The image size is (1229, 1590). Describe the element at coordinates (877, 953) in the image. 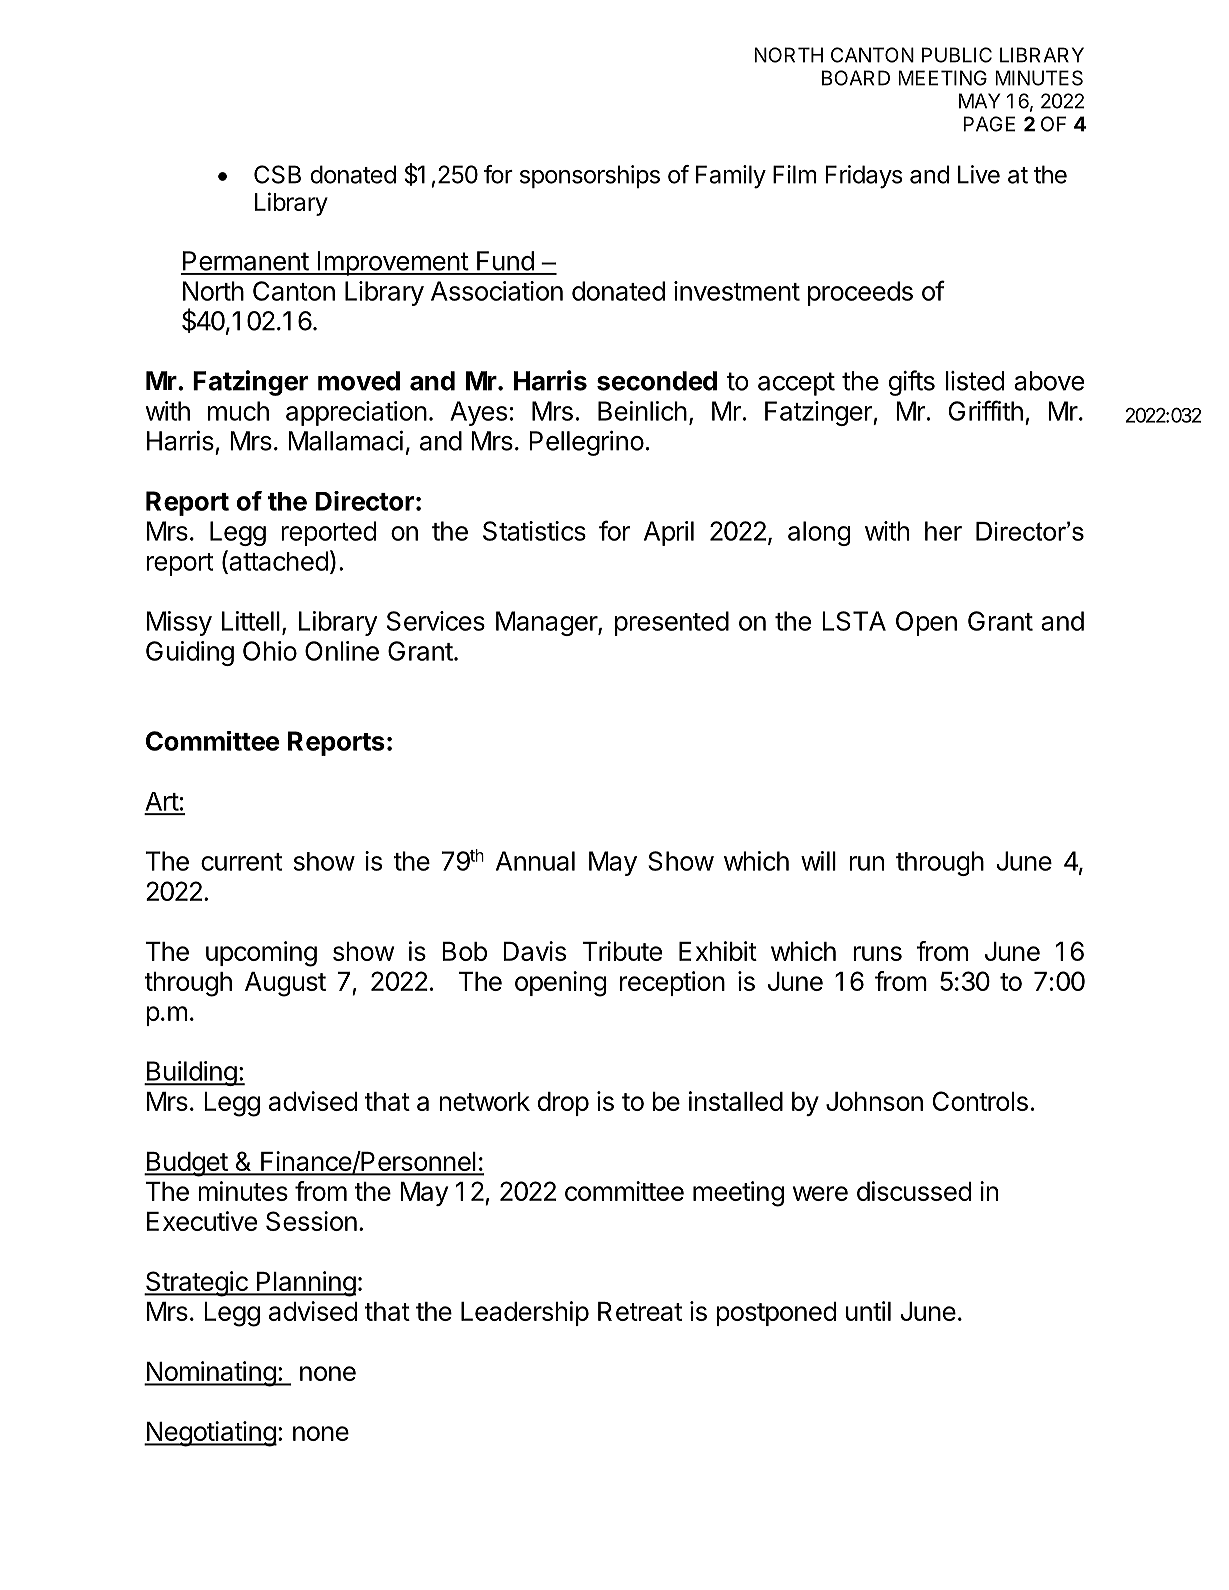

I see `runs` at that location.
